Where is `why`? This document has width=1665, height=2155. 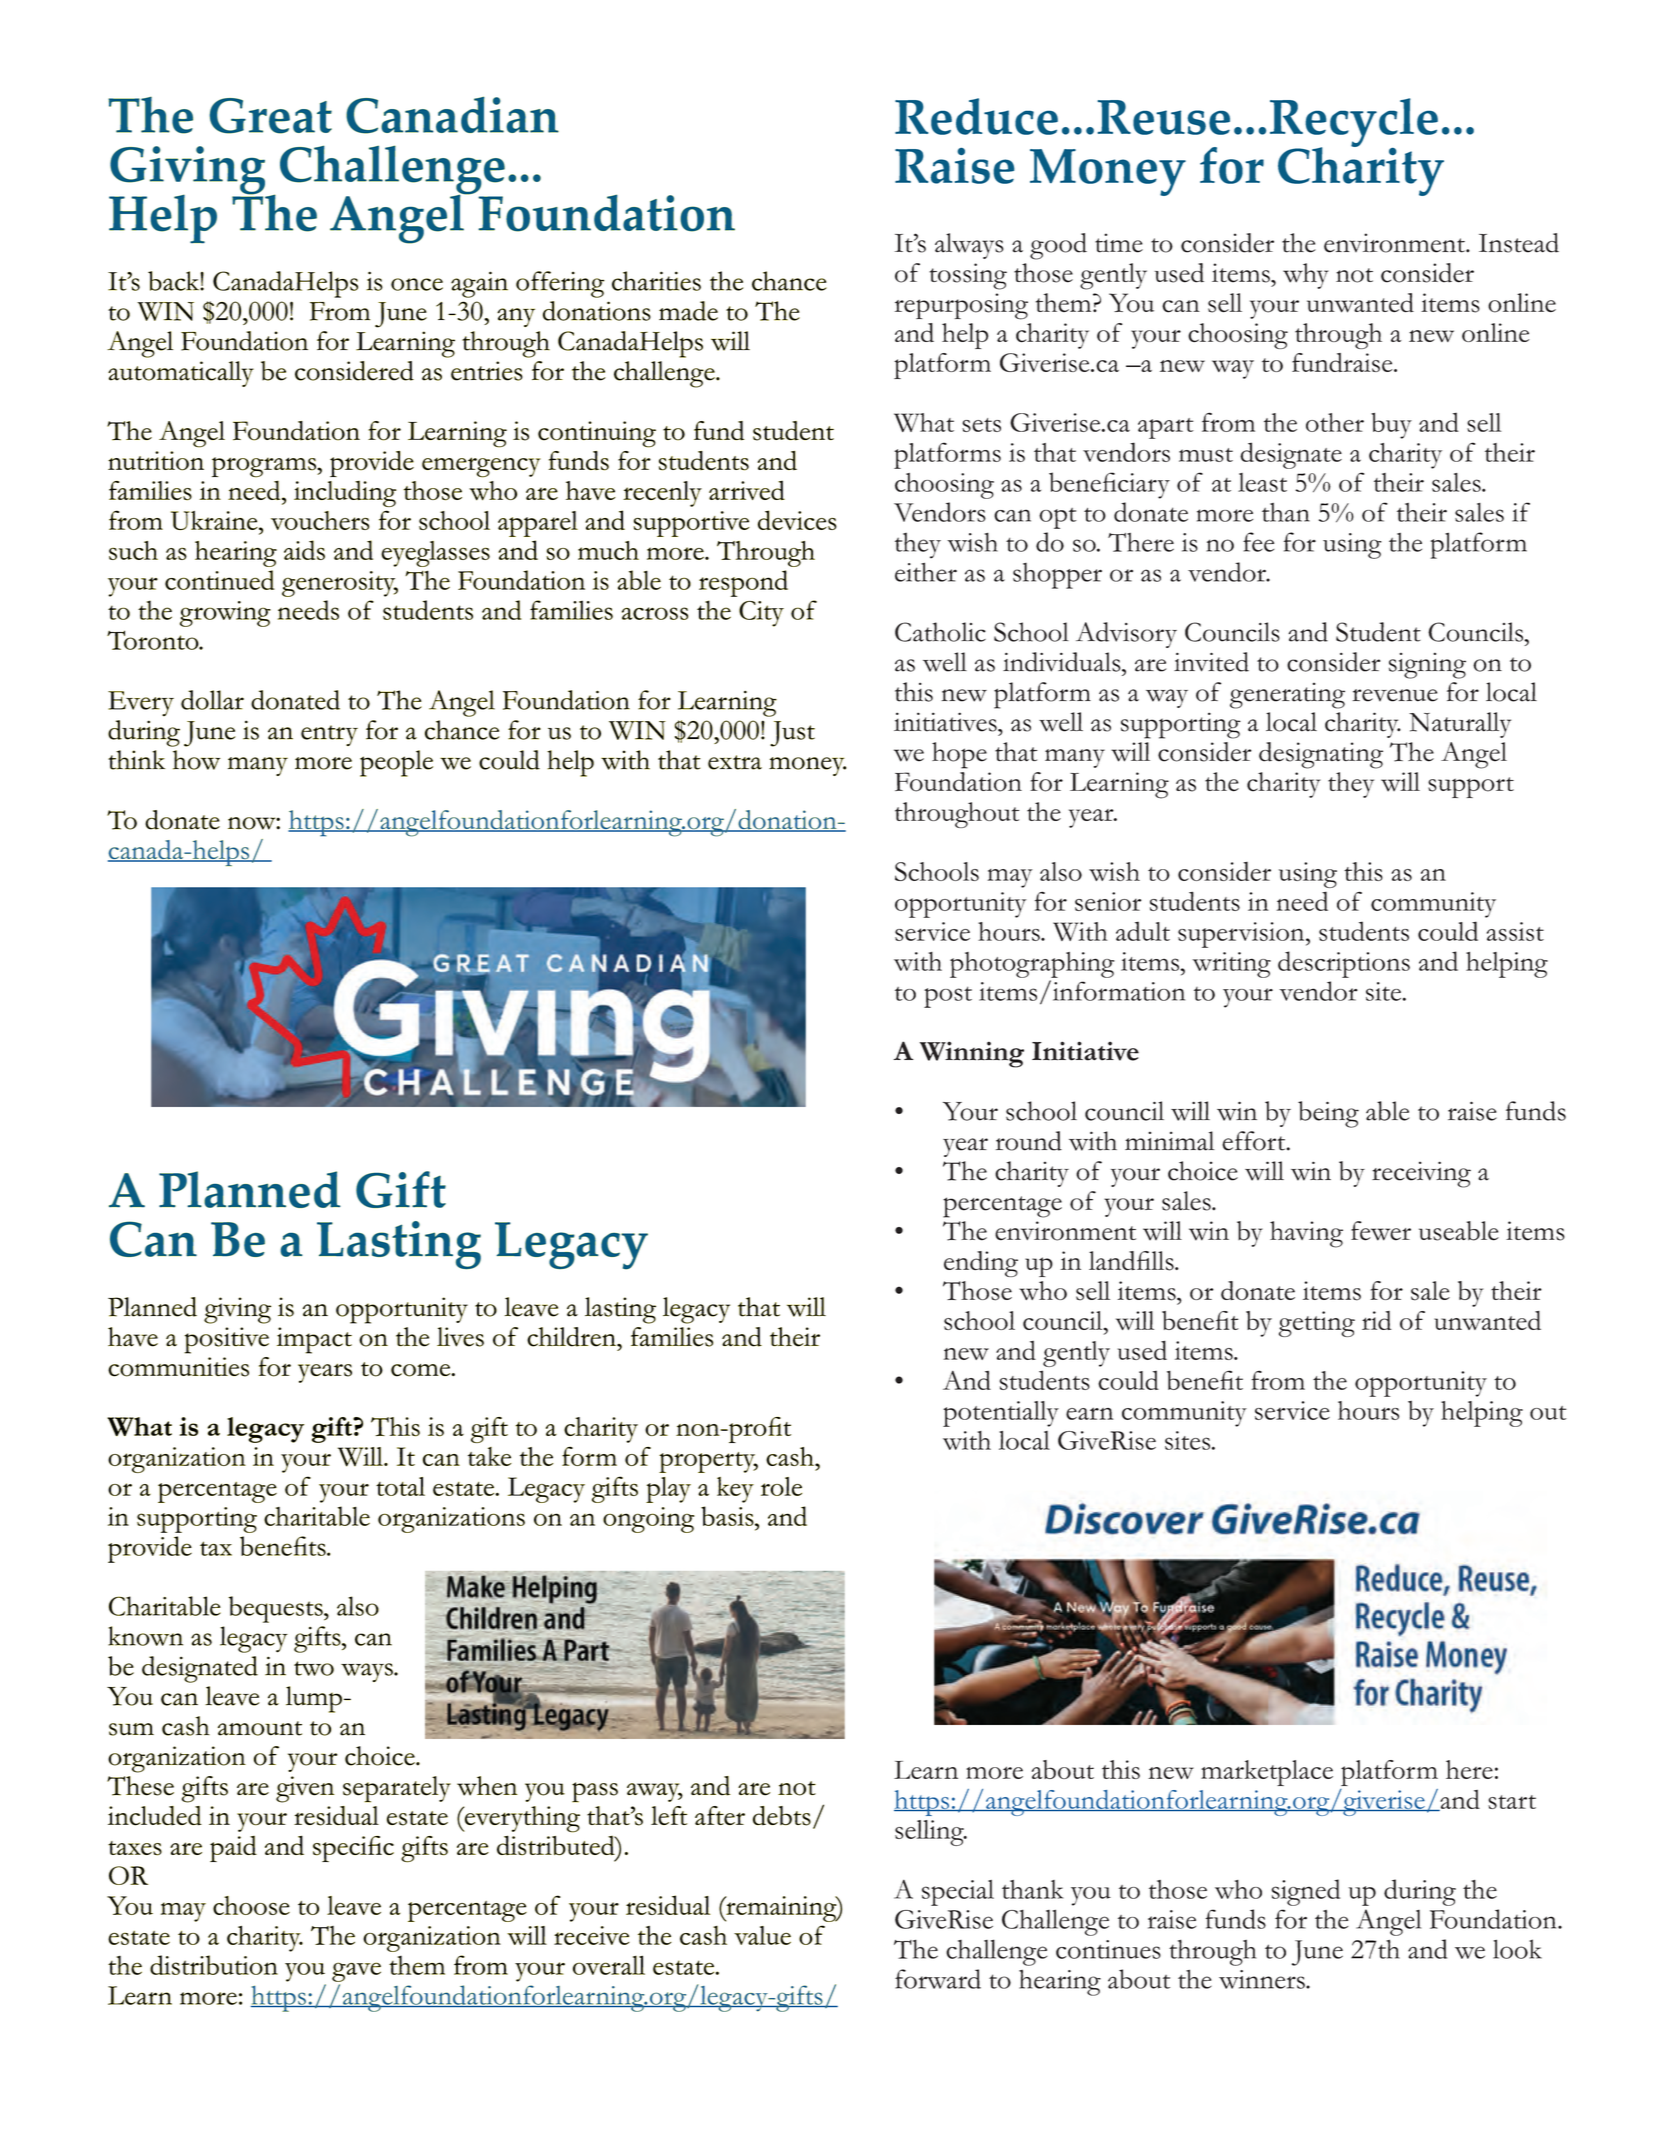 why is located at coordinates (1306, 276).
